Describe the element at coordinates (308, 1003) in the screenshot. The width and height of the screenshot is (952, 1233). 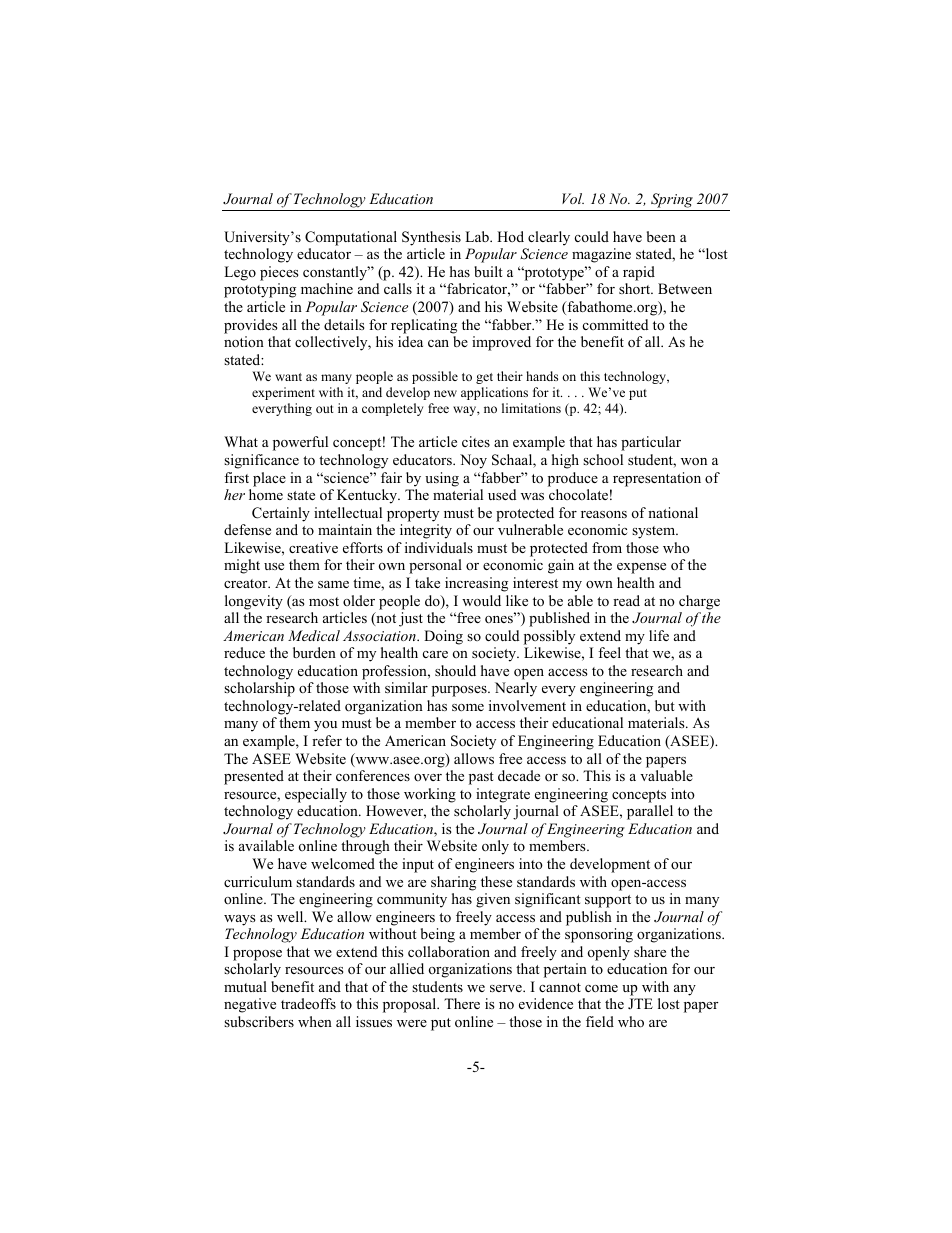
I see `tradeoffs` at that location.
